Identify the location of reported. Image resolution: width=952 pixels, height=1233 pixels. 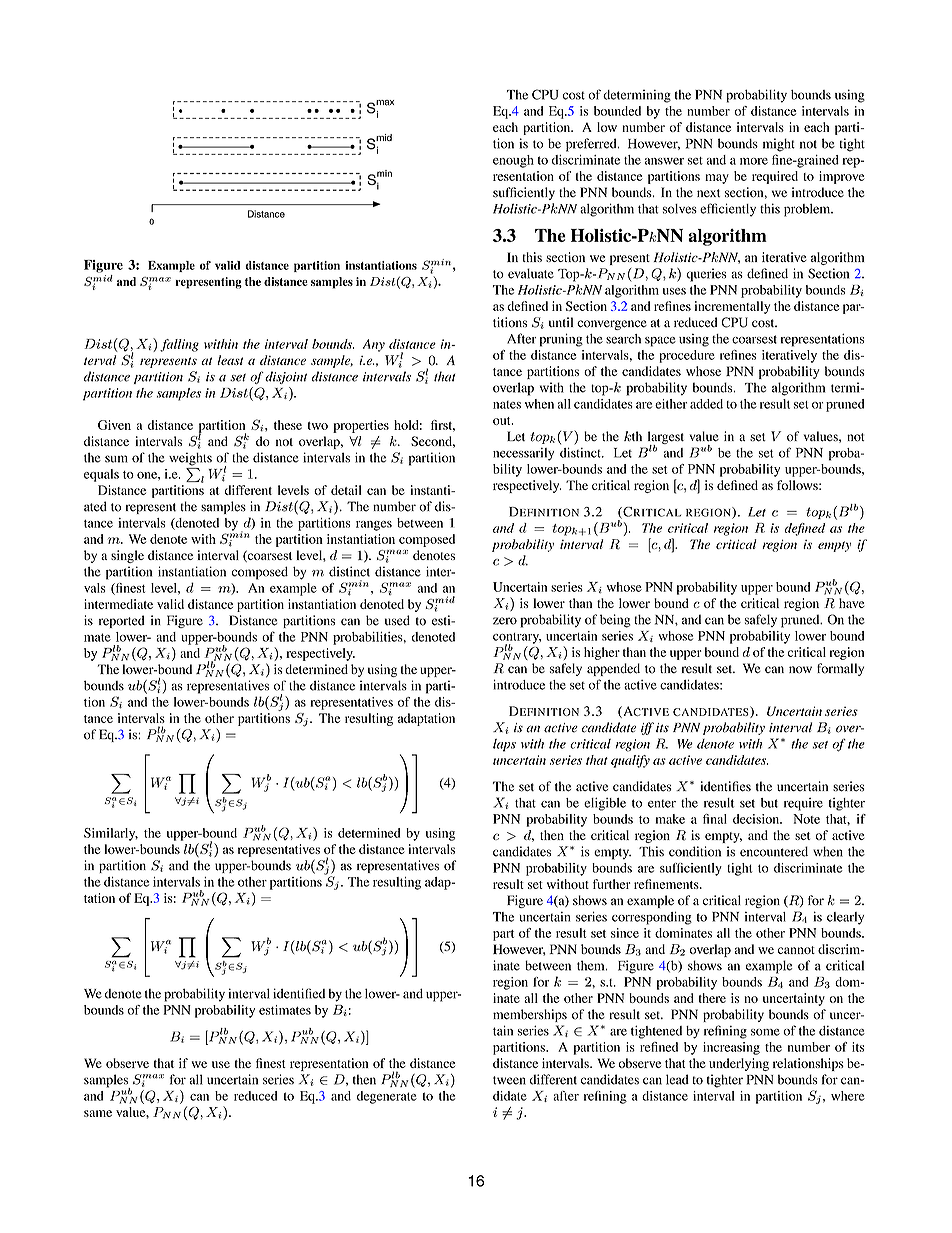
(122, 621).
